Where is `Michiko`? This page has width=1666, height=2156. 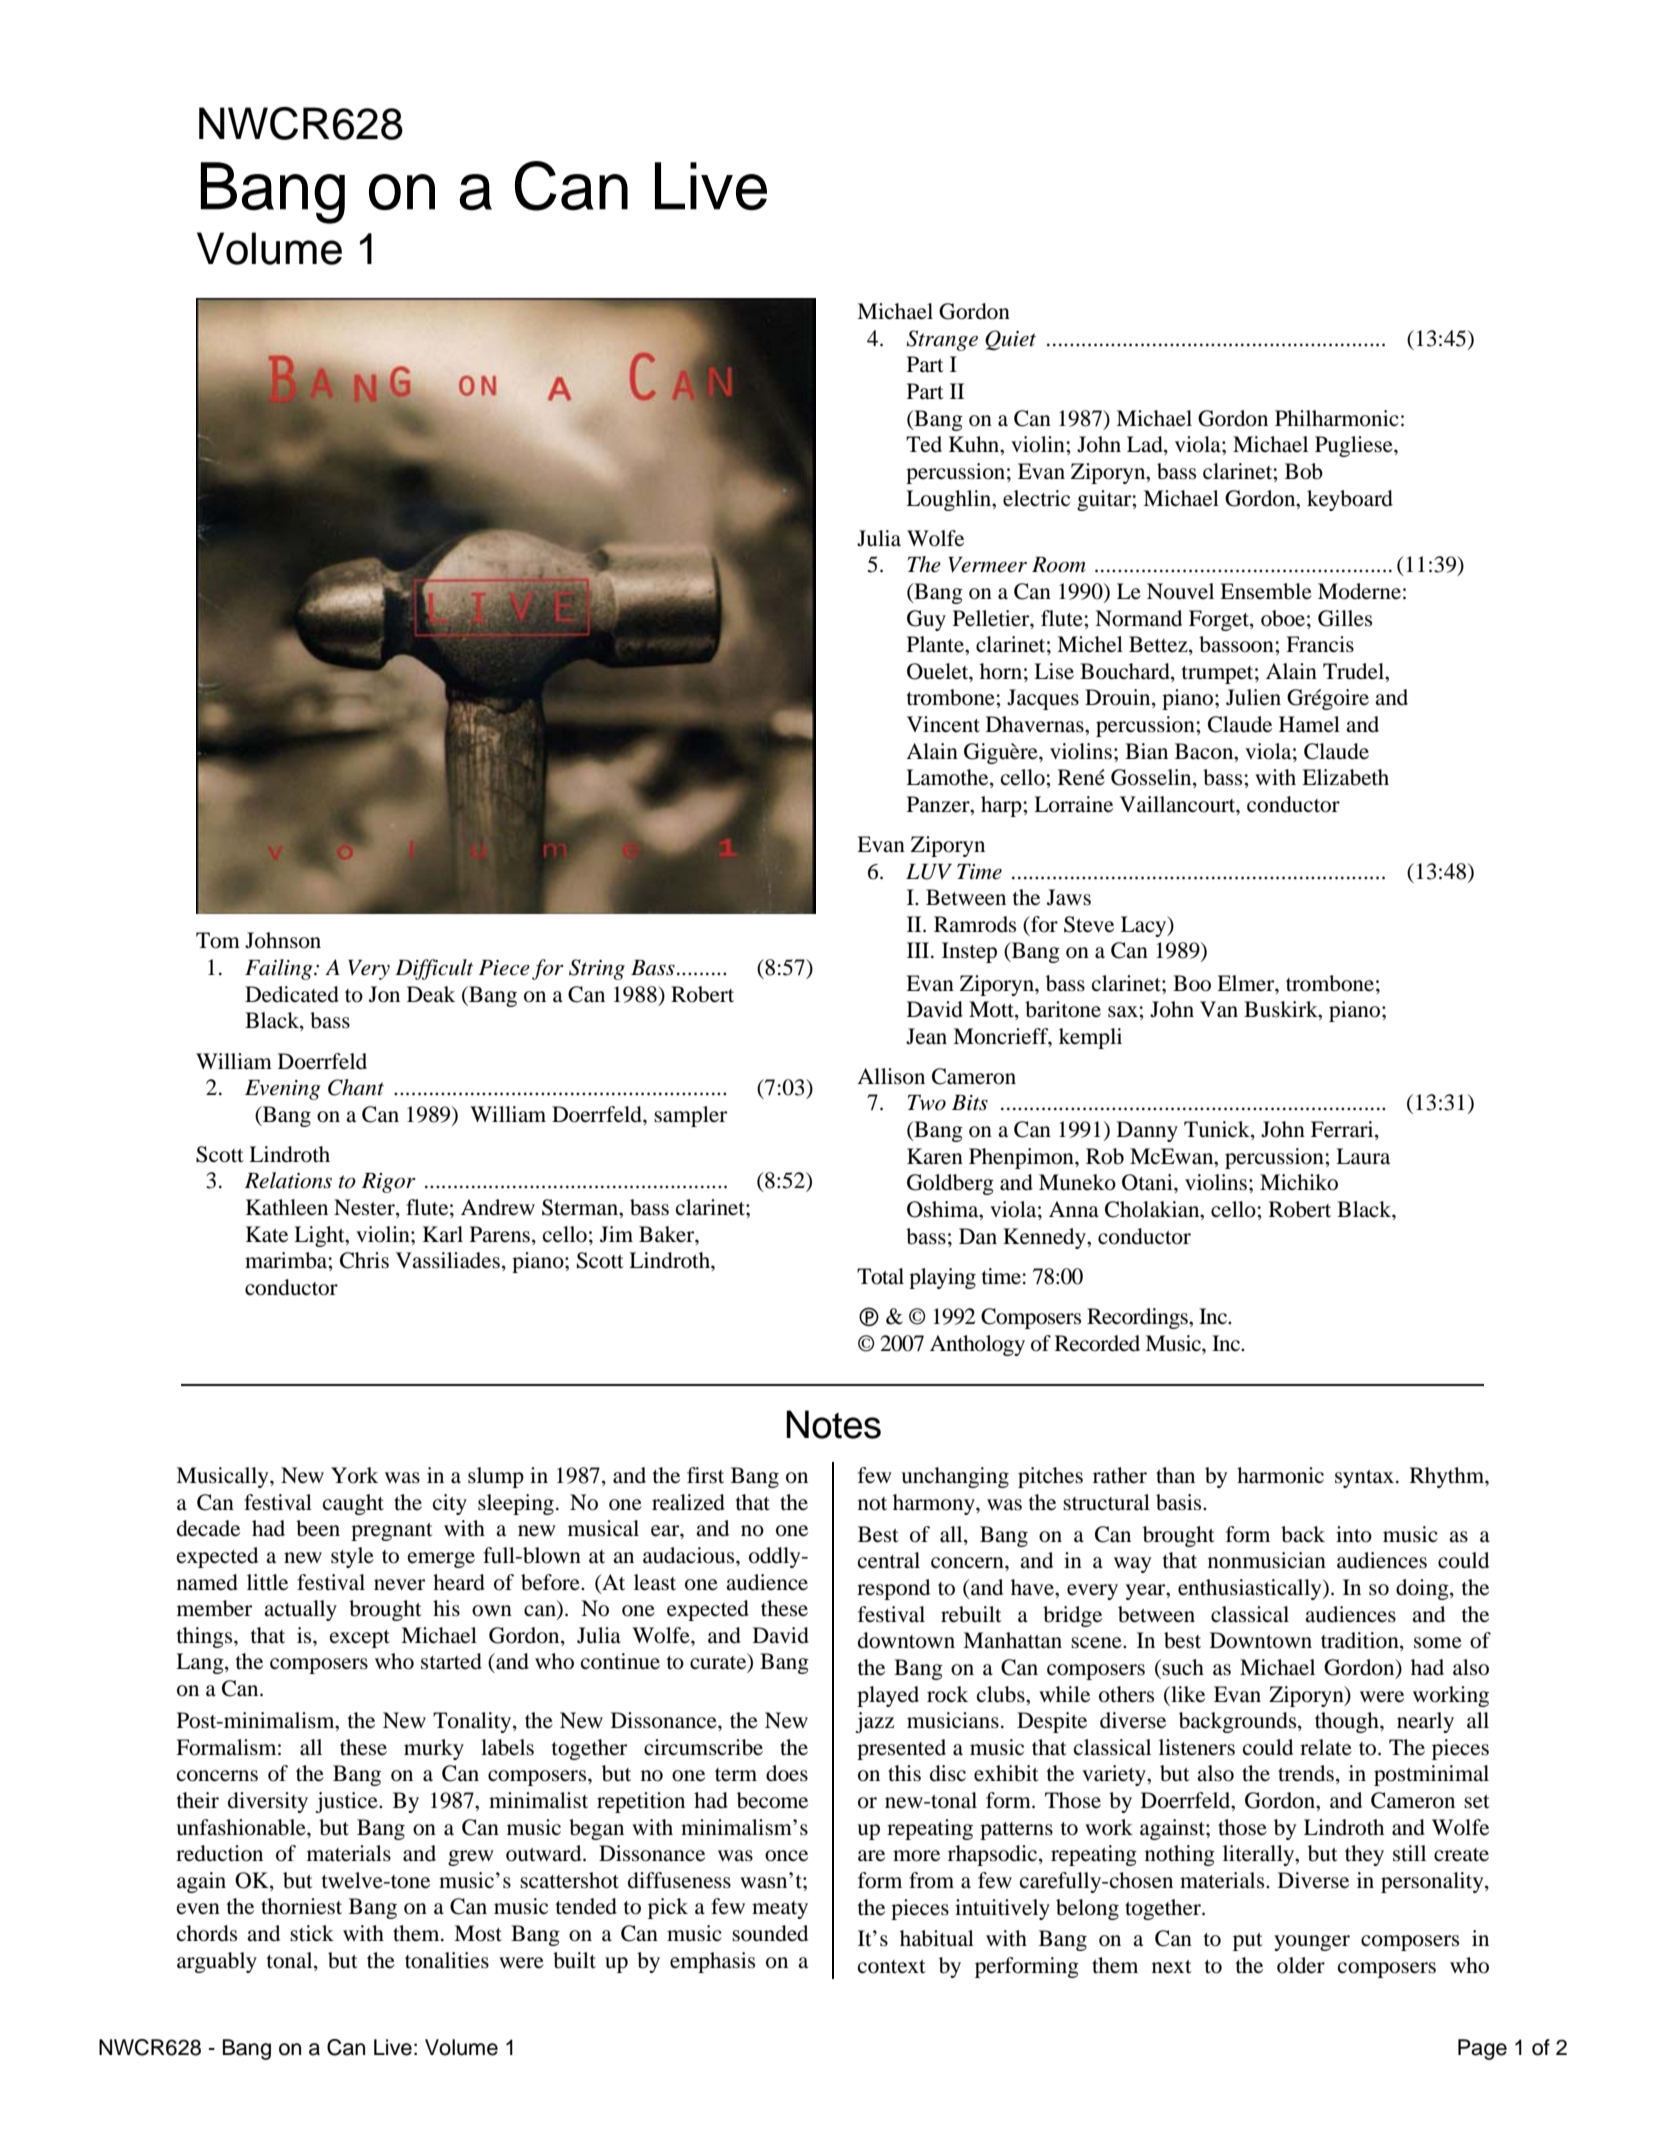
Michiko is located at coordinates (1299, 1182).
